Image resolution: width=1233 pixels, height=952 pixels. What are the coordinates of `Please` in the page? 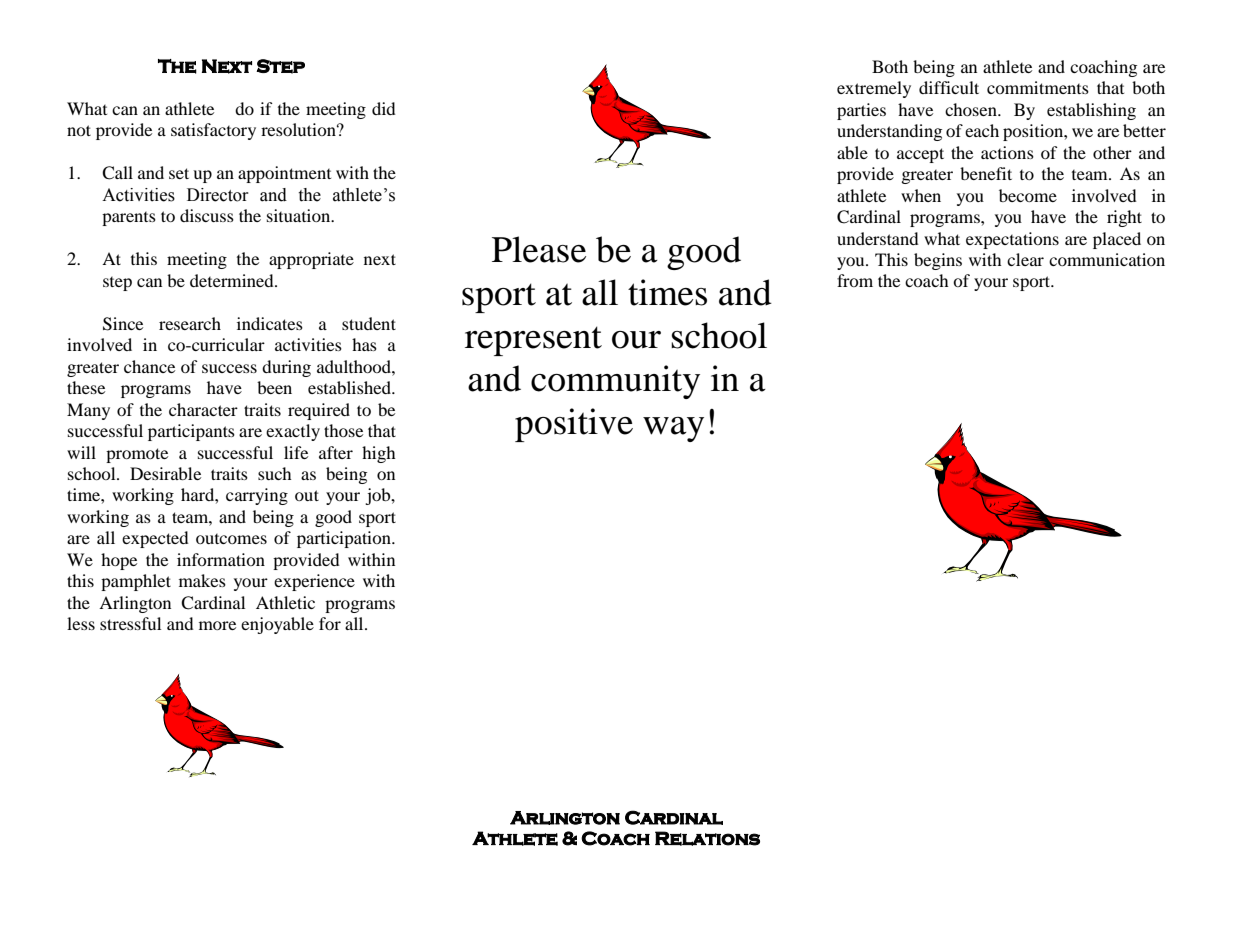 It's located at (539, 249).
